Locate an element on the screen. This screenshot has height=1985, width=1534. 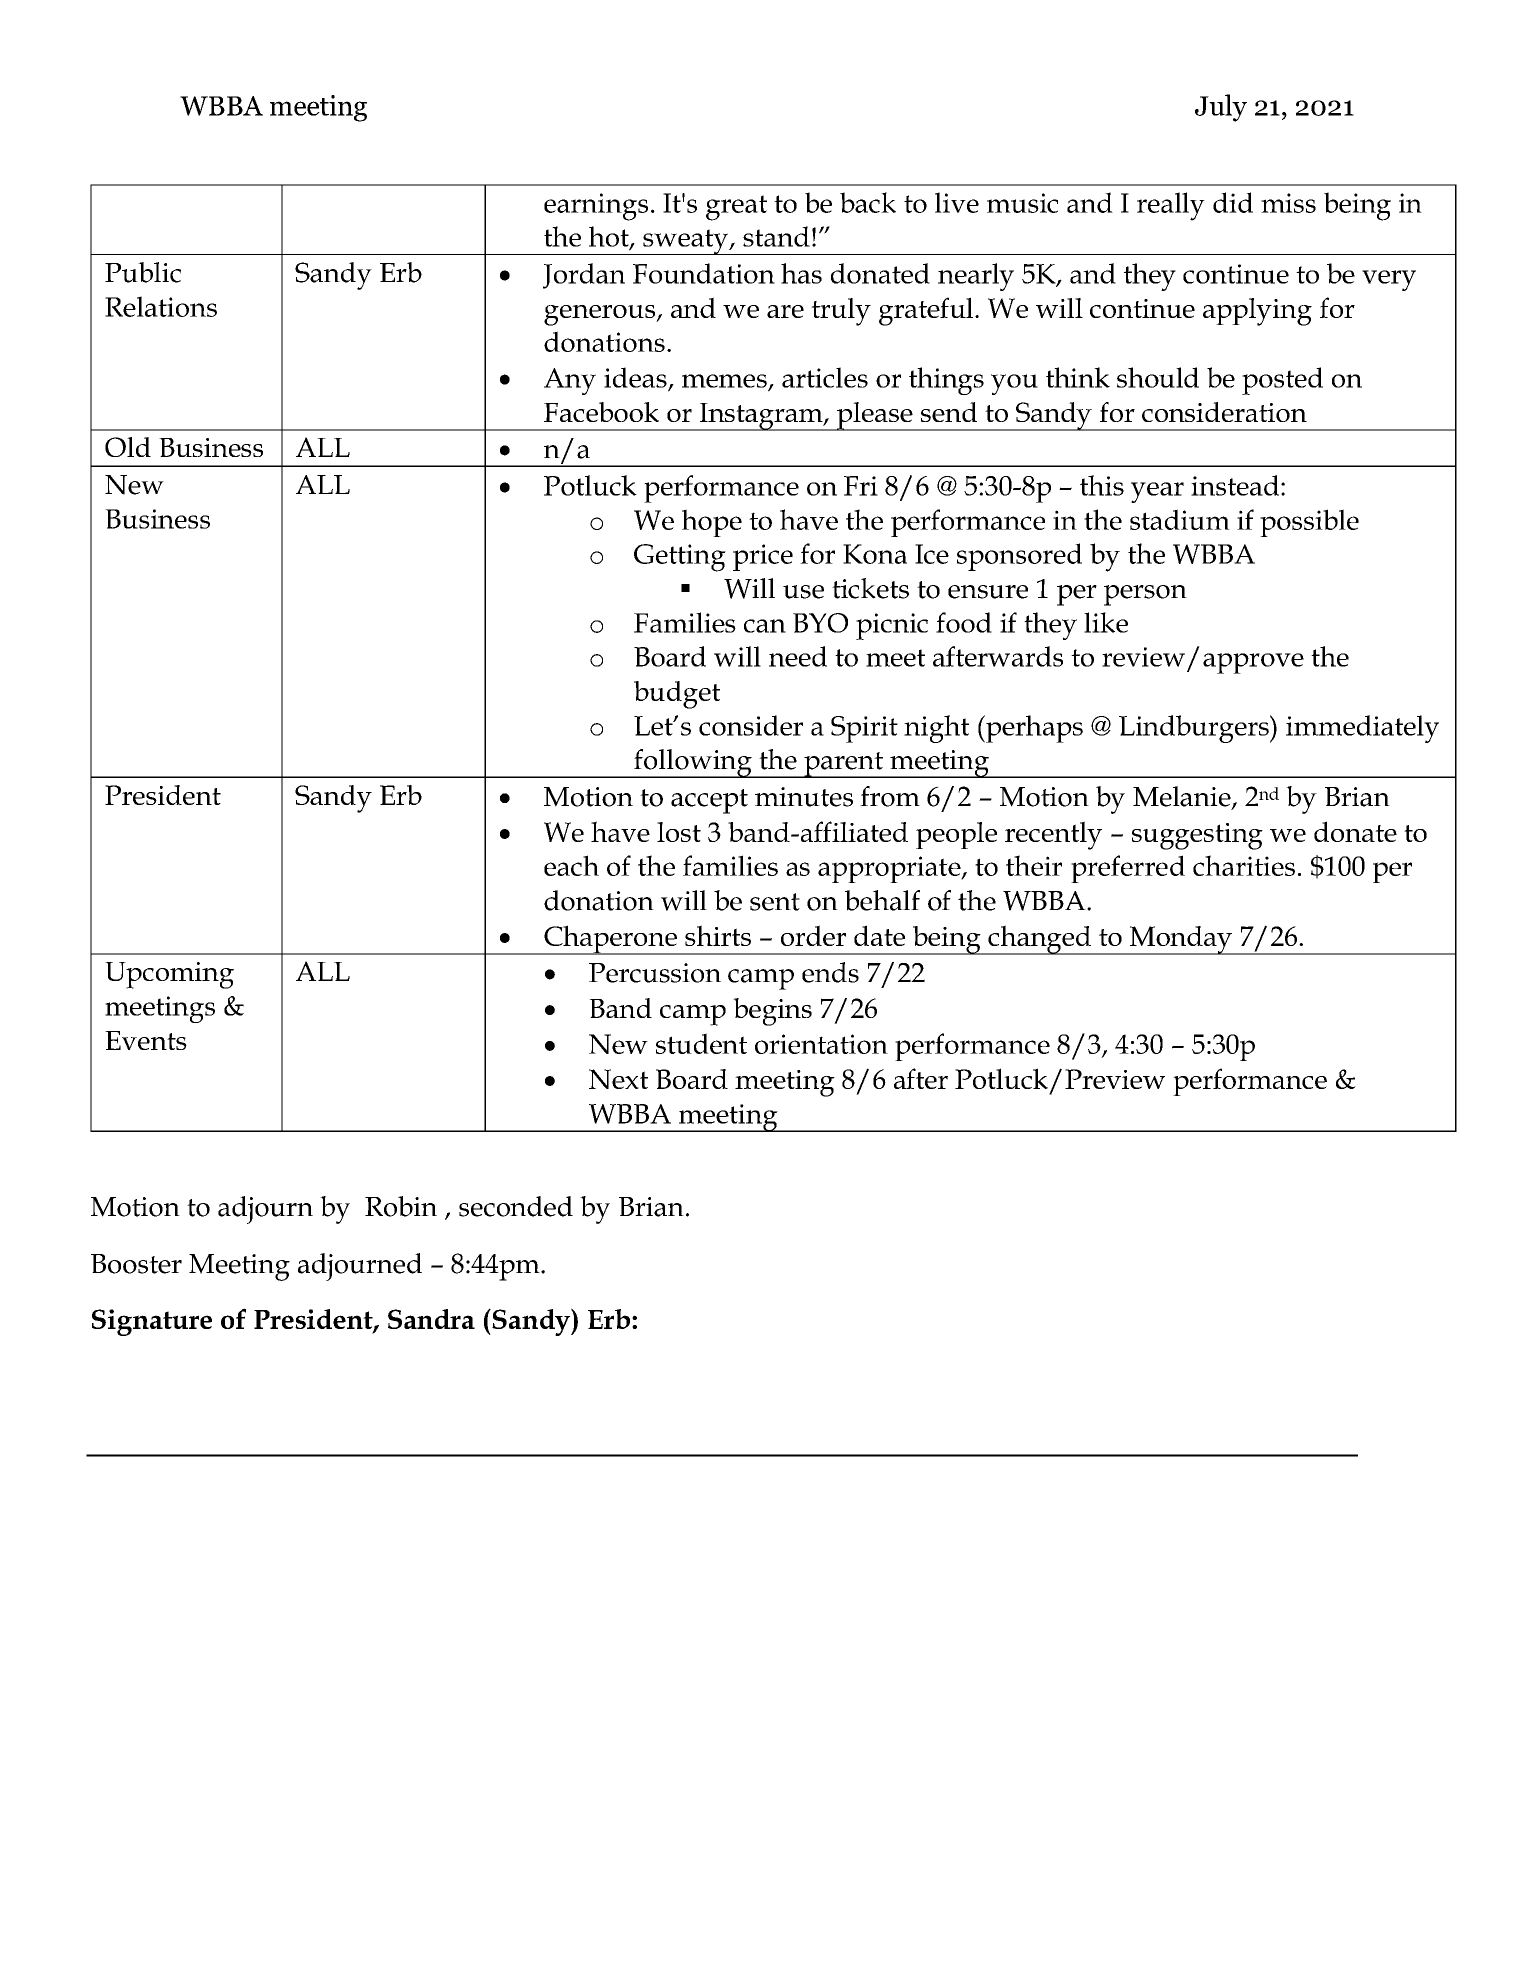
Upcoming is located at coordinates (169, 975).
